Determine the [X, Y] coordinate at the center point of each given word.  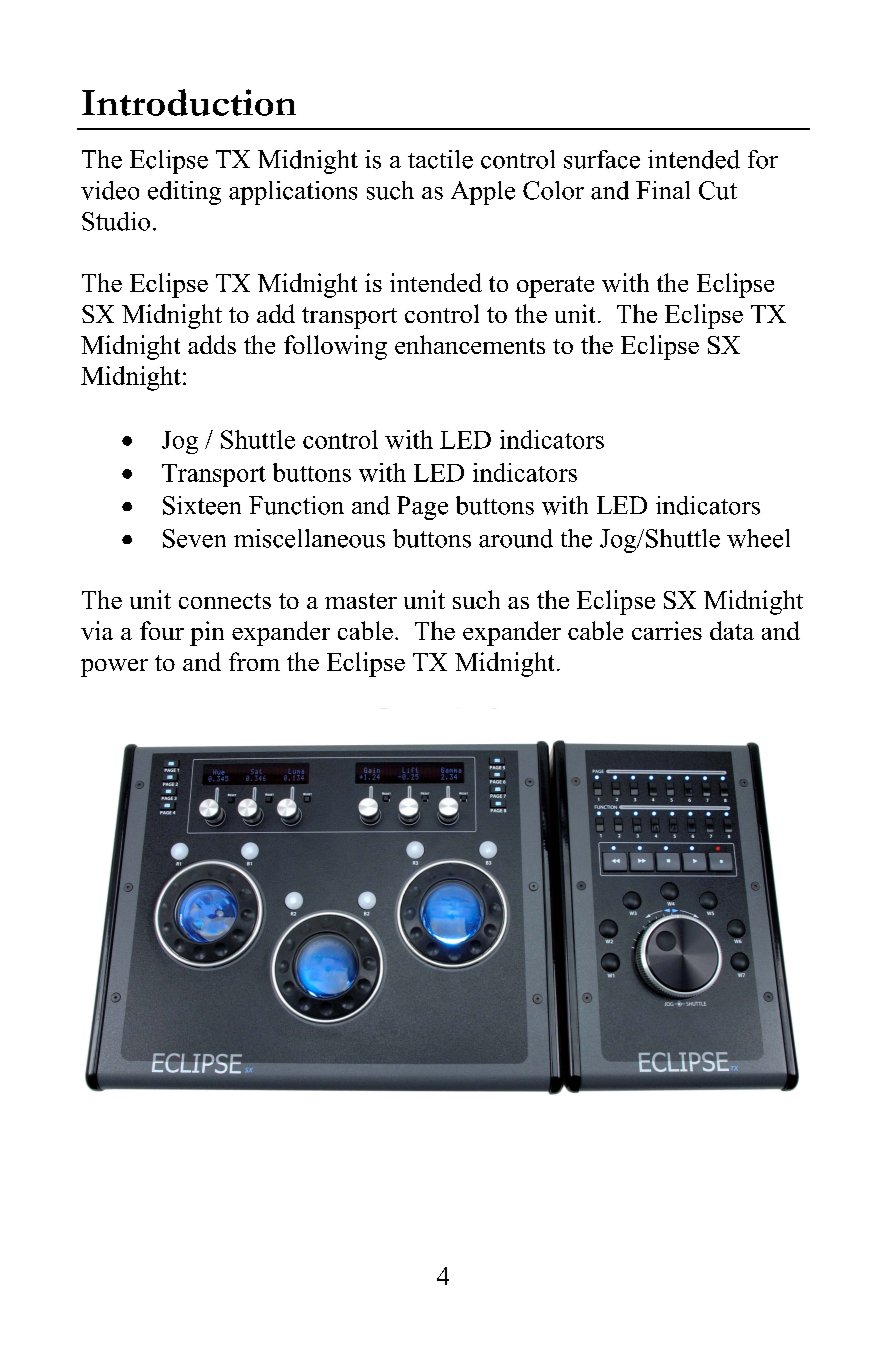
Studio [116, 221]
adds [212, 344]
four [162, 630]
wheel [758, 538]
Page [422, 508]
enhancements [470, 344]
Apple [483, 193]
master [361, 601]
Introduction [189, 102]
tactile [440, 159]
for [763, 159]
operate [555, 287]
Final [663, 190]
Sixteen [202, 505]
